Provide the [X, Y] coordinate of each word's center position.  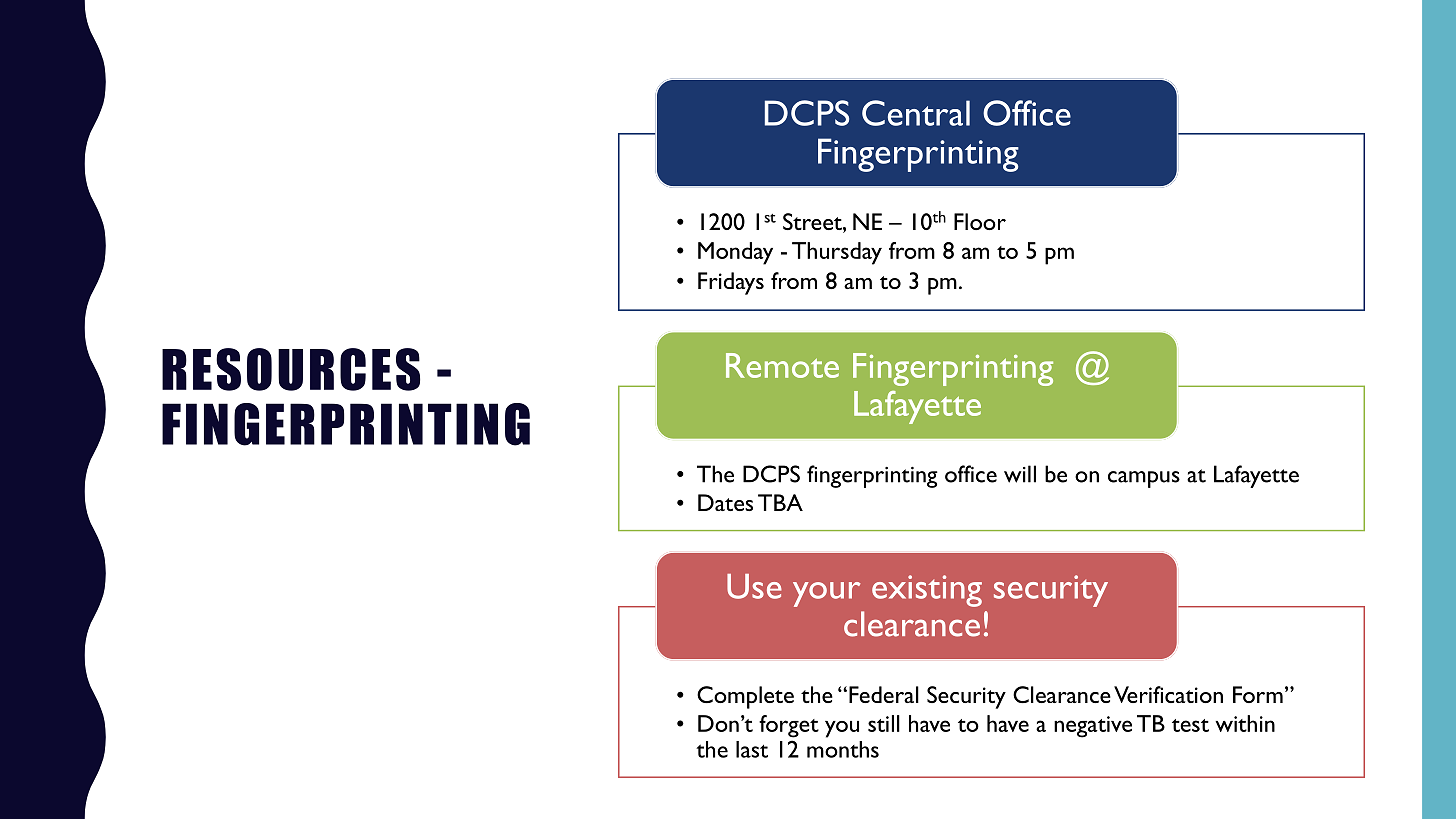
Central [916, 113]
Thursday [837, 253]
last [752, 749]
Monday [735, 253]
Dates [725, 502]
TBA [780, 502]
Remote [782, 365]
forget [789, 726]
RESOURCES [291, 369]
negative [1093, 727]
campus [1144, 479]
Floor [980, 221]
